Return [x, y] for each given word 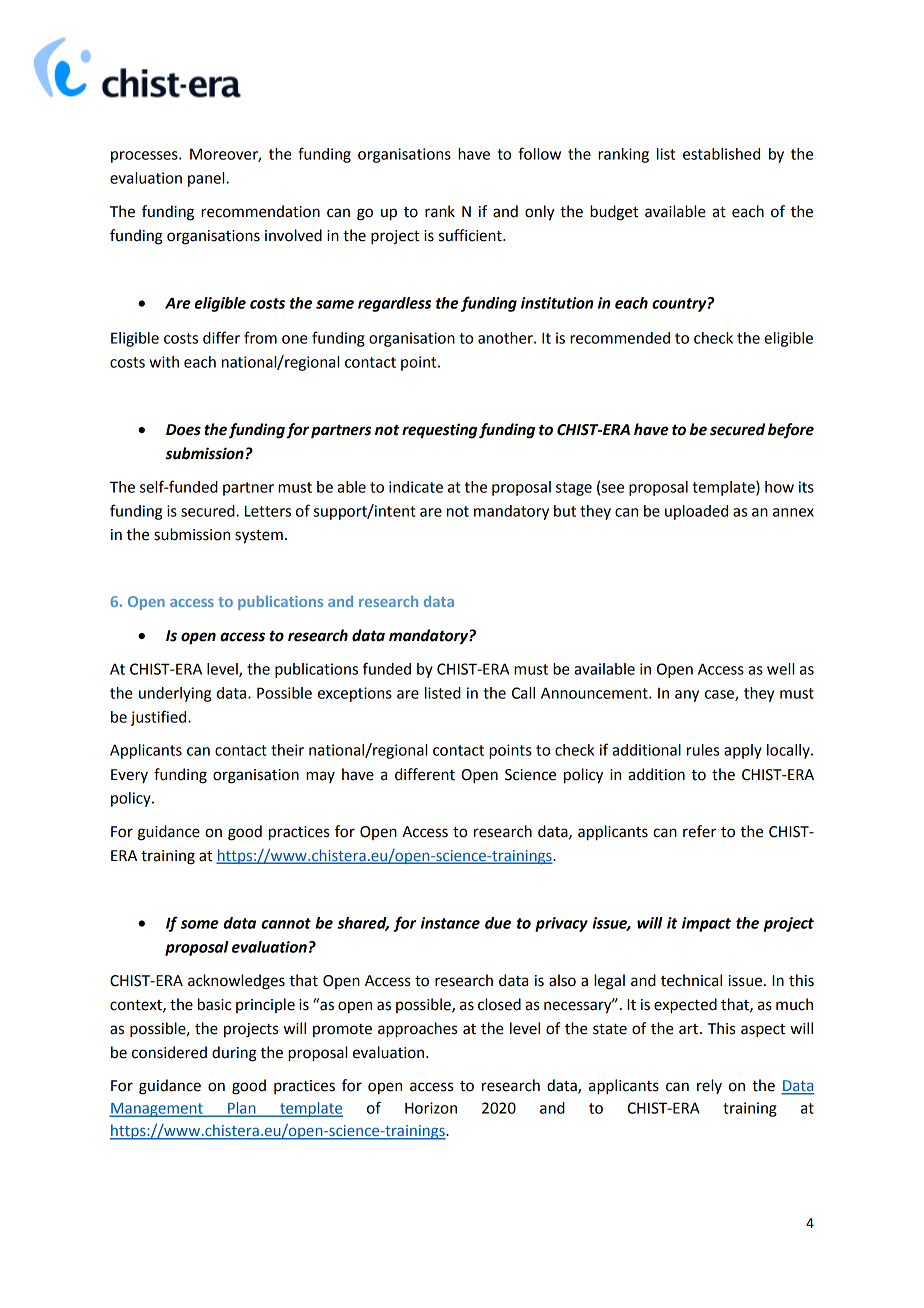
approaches [417, 1030]
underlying [175, 694]
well [780, 669]
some [200, 924]
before [791, 431]
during [234, 1054]
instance [450, 923]
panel [207, 179]
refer [699, 831]
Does [183, 430]
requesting [440, 431]
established [721, 154]
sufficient [471, 235]
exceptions [355, 694]
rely [709, 1086]
